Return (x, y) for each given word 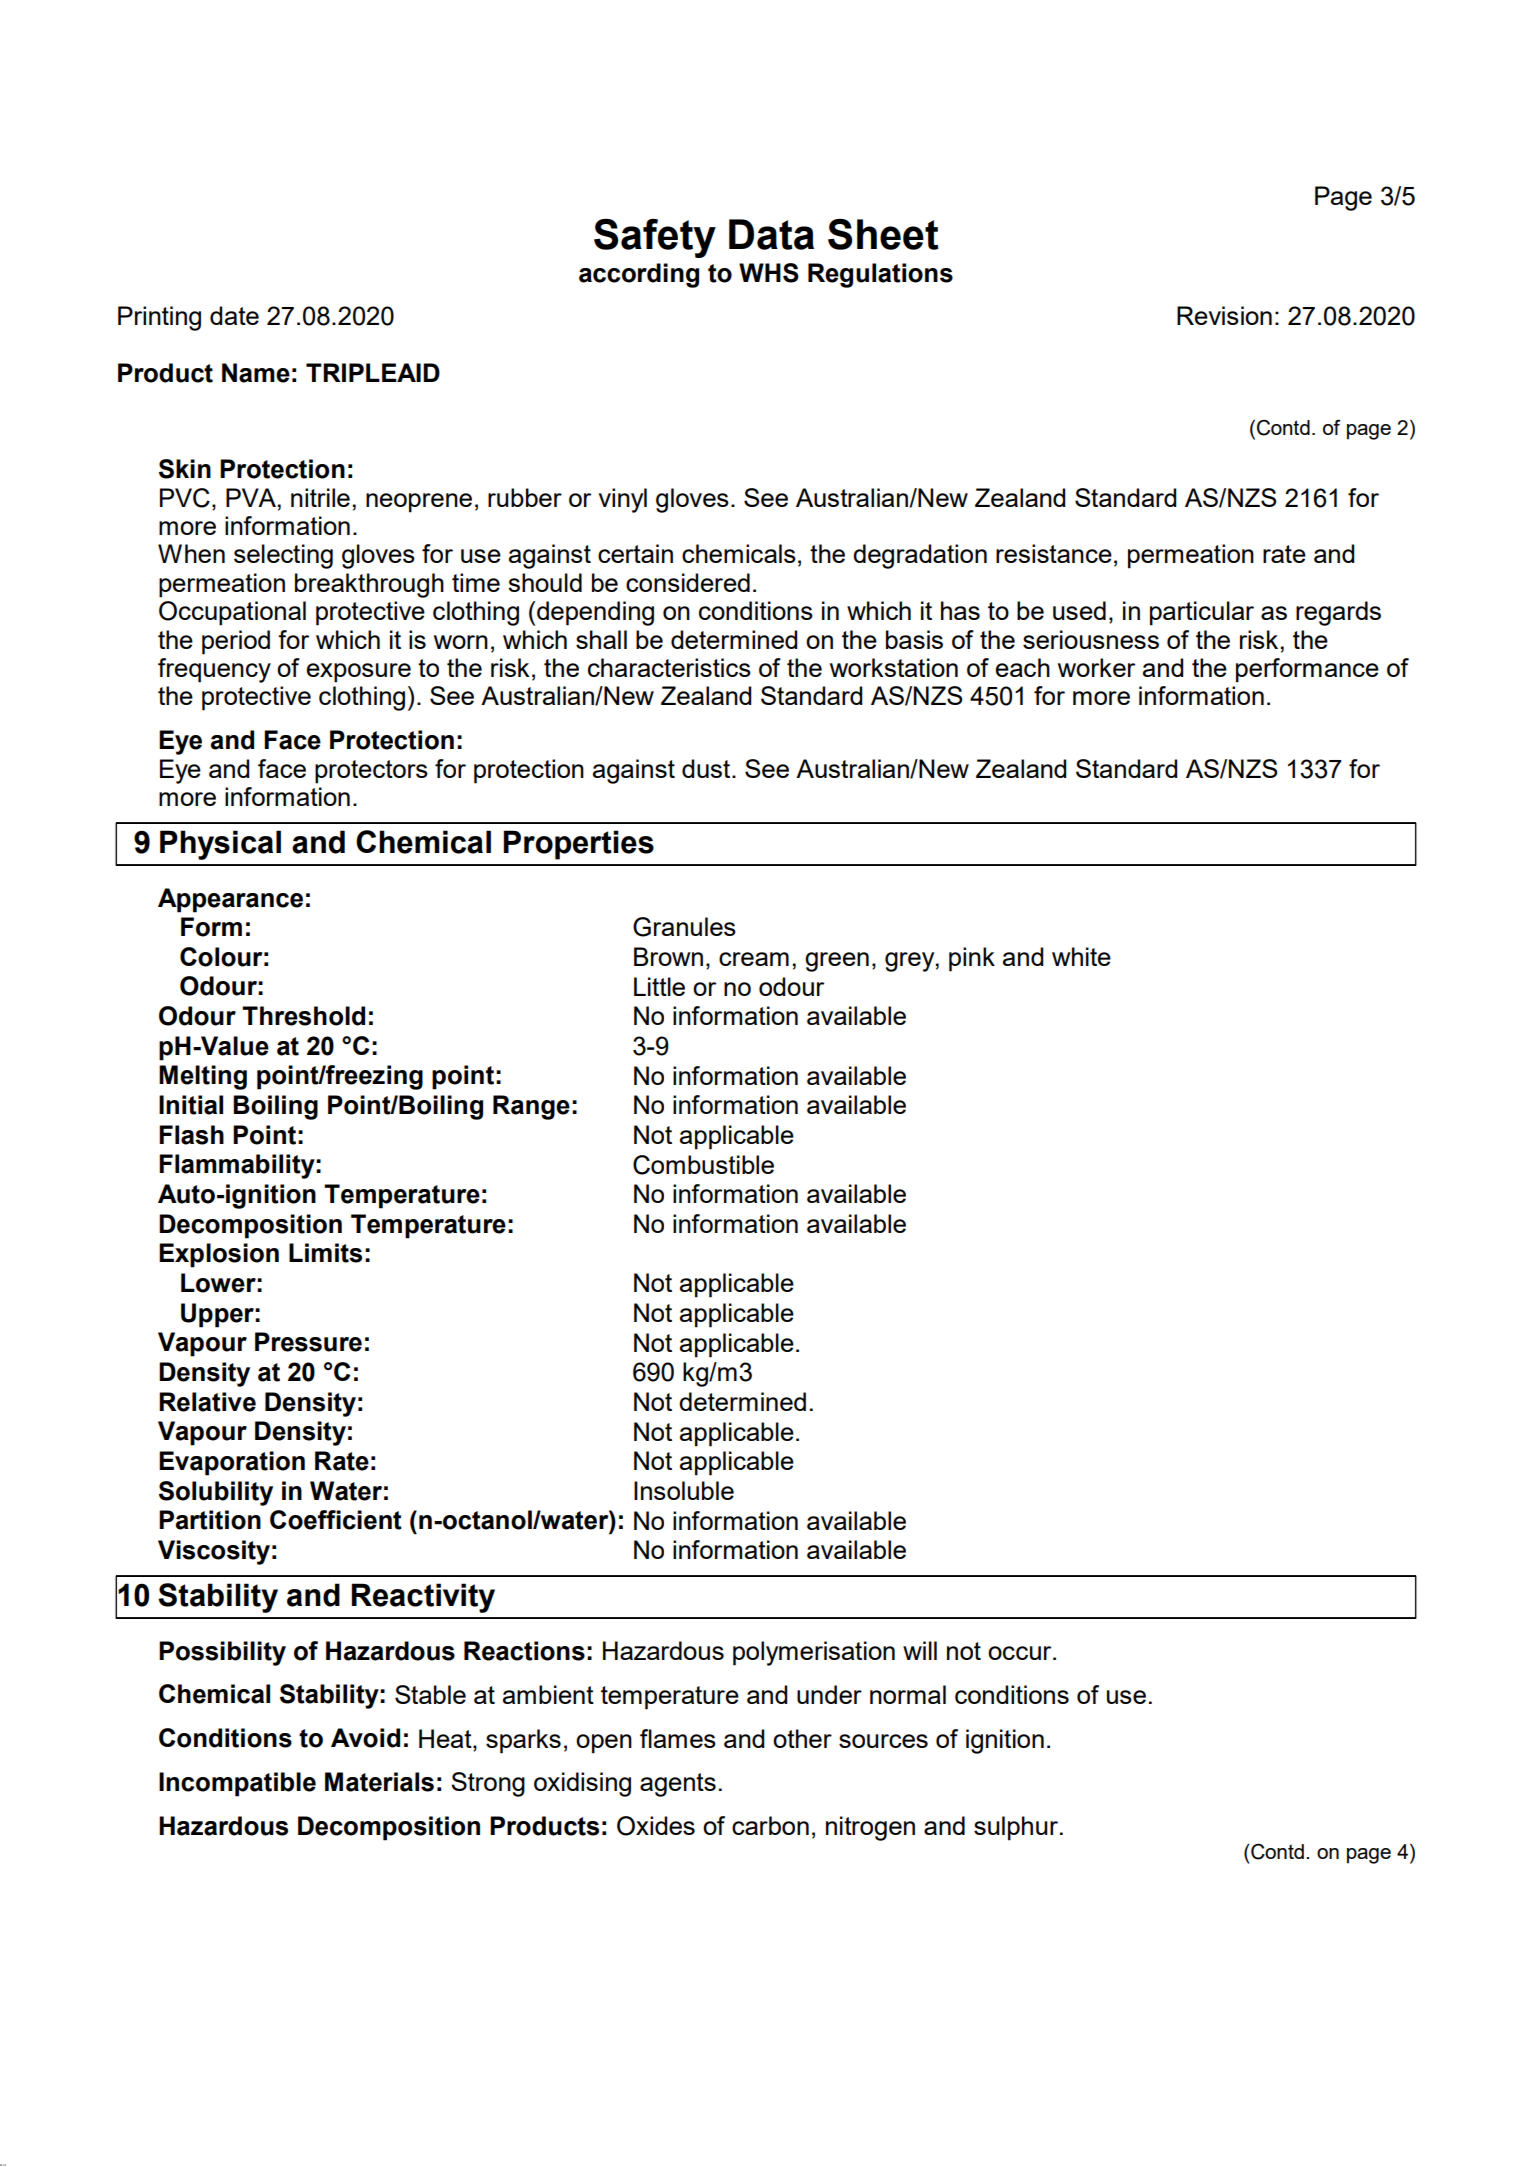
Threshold (303, 1016)
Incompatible (237, 1784)
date (234, 315)
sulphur (1016, 1828)
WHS (769, 273)
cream (754, 959)
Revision (1224, 315)
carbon (770, 1825)
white (1081, 956)
